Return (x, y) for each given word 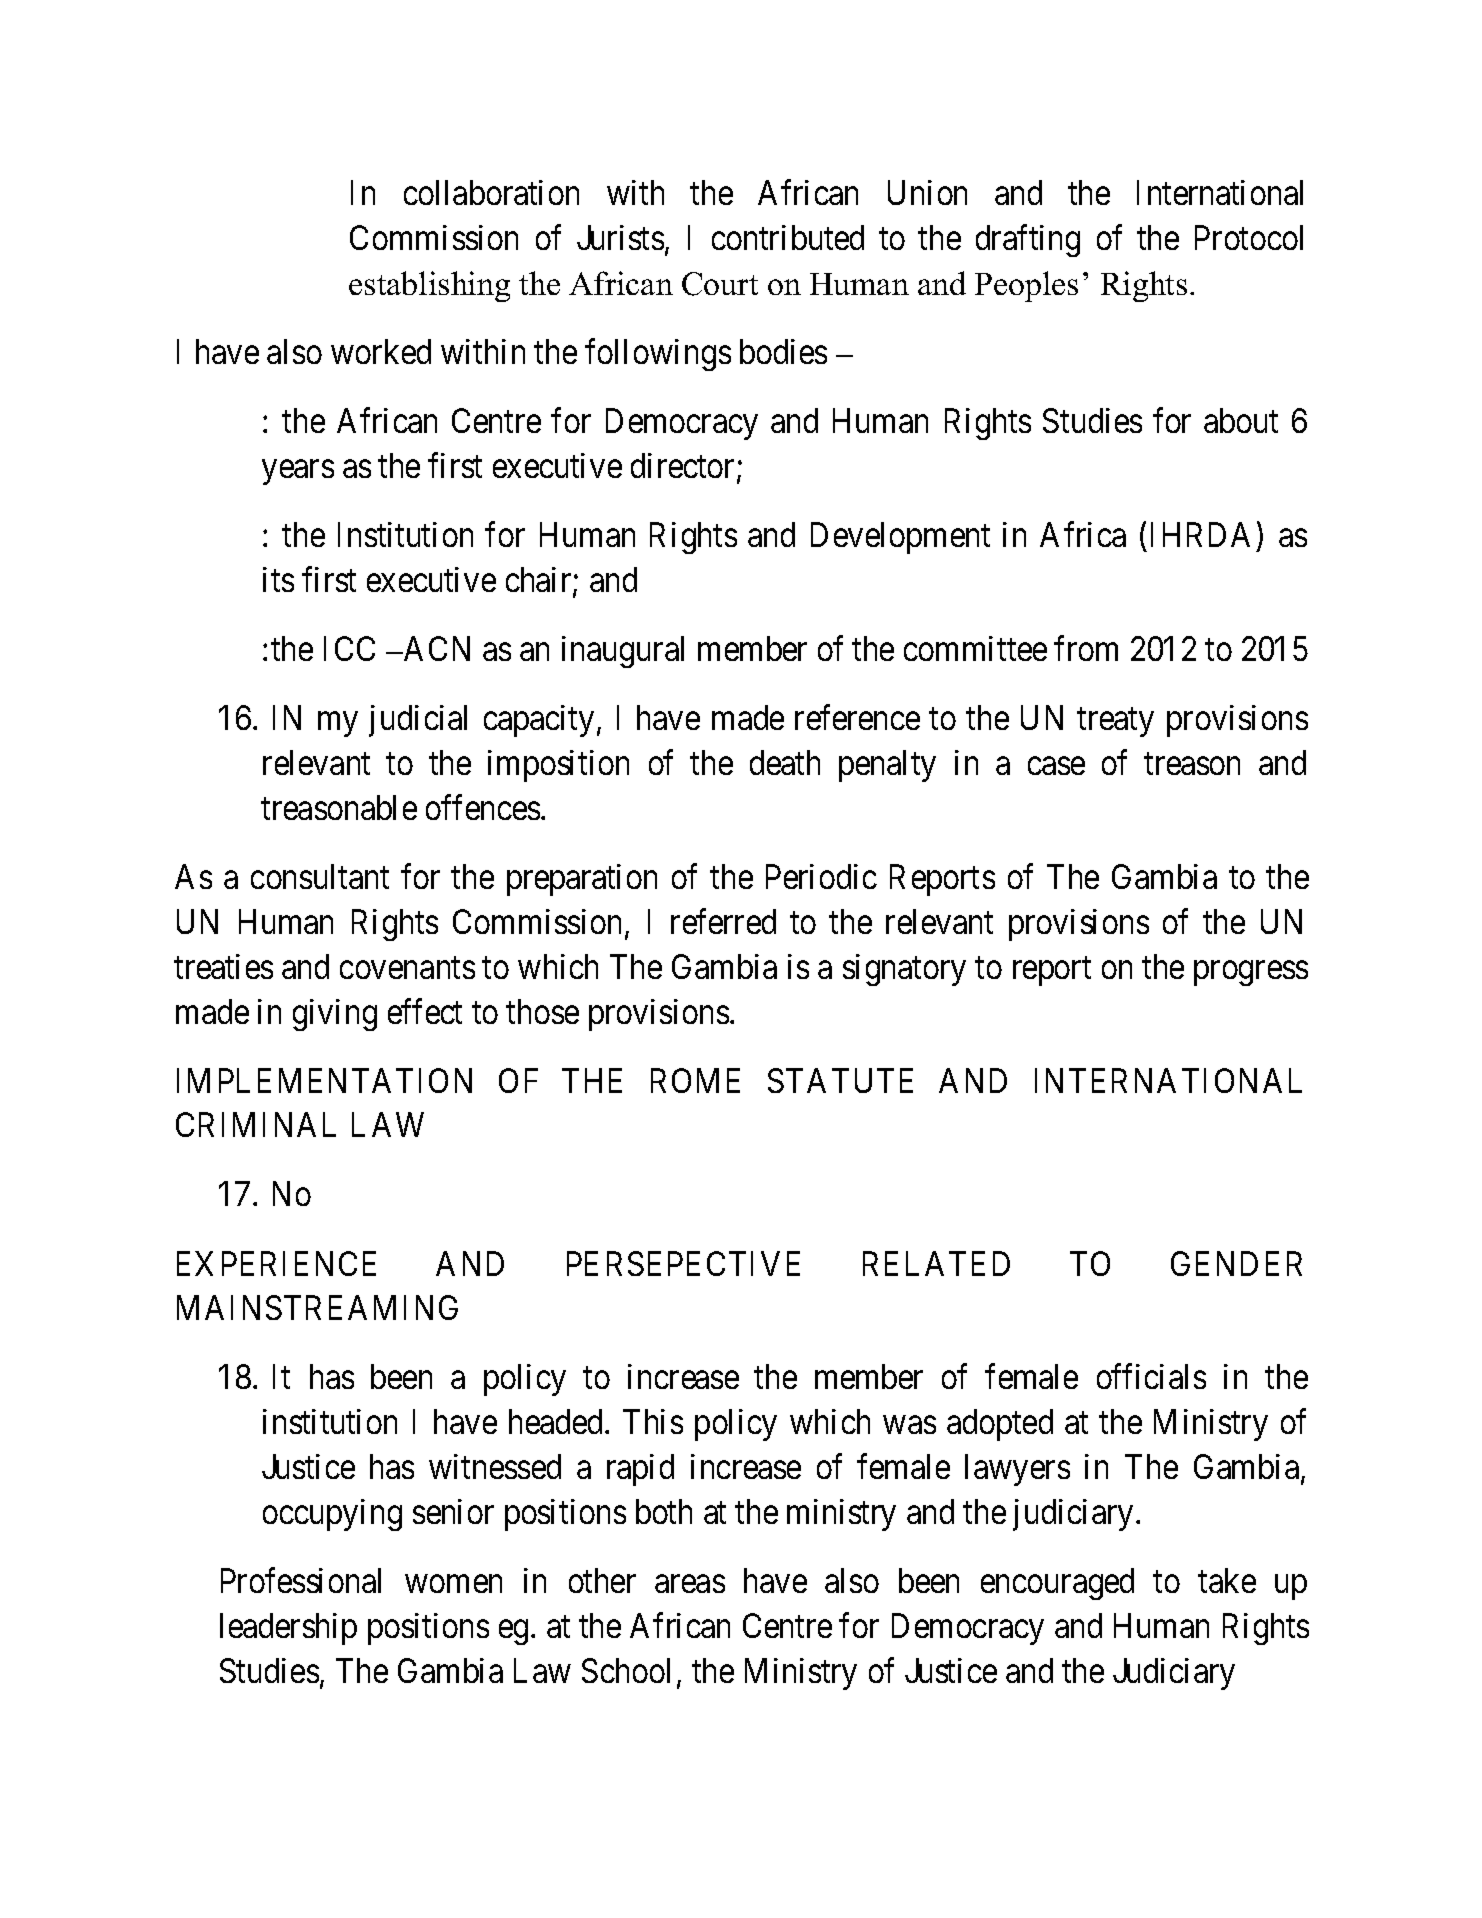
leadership (288, 1629)
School (626, 1670)
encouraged (1057, 1584)
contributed (788, 237)
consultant (320, 876)
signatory (904, 970)
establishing (429, 286)
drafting (1028, 241)
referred (723, 921)
